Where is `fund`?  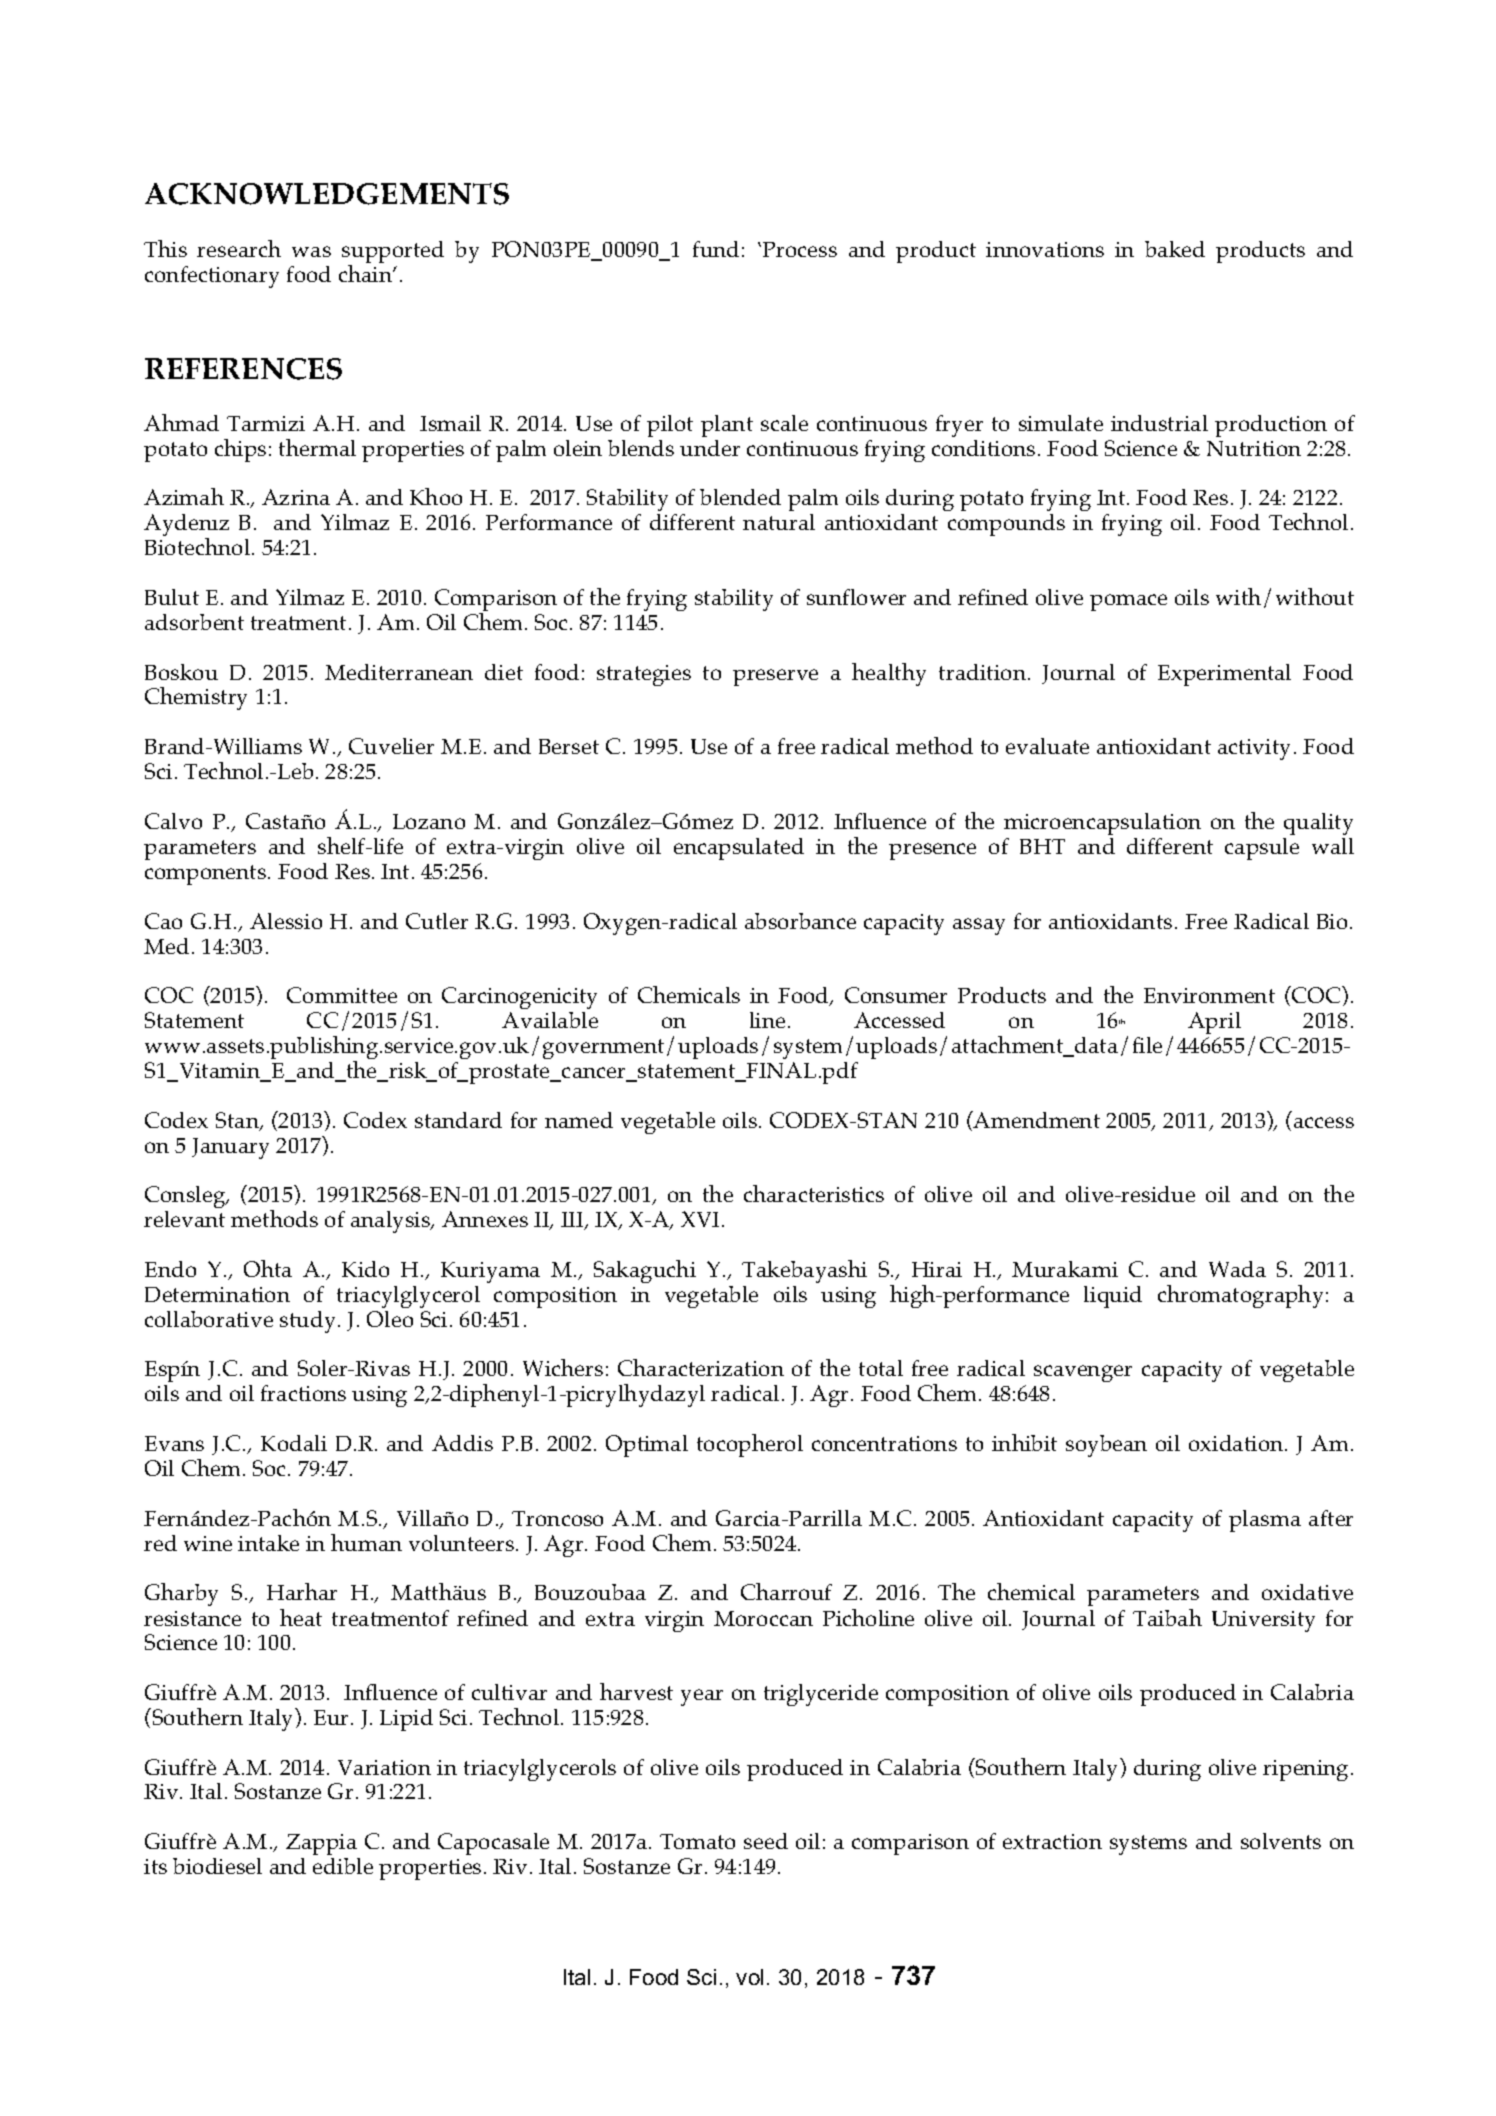
fund is located at coordinates (716, 249).
